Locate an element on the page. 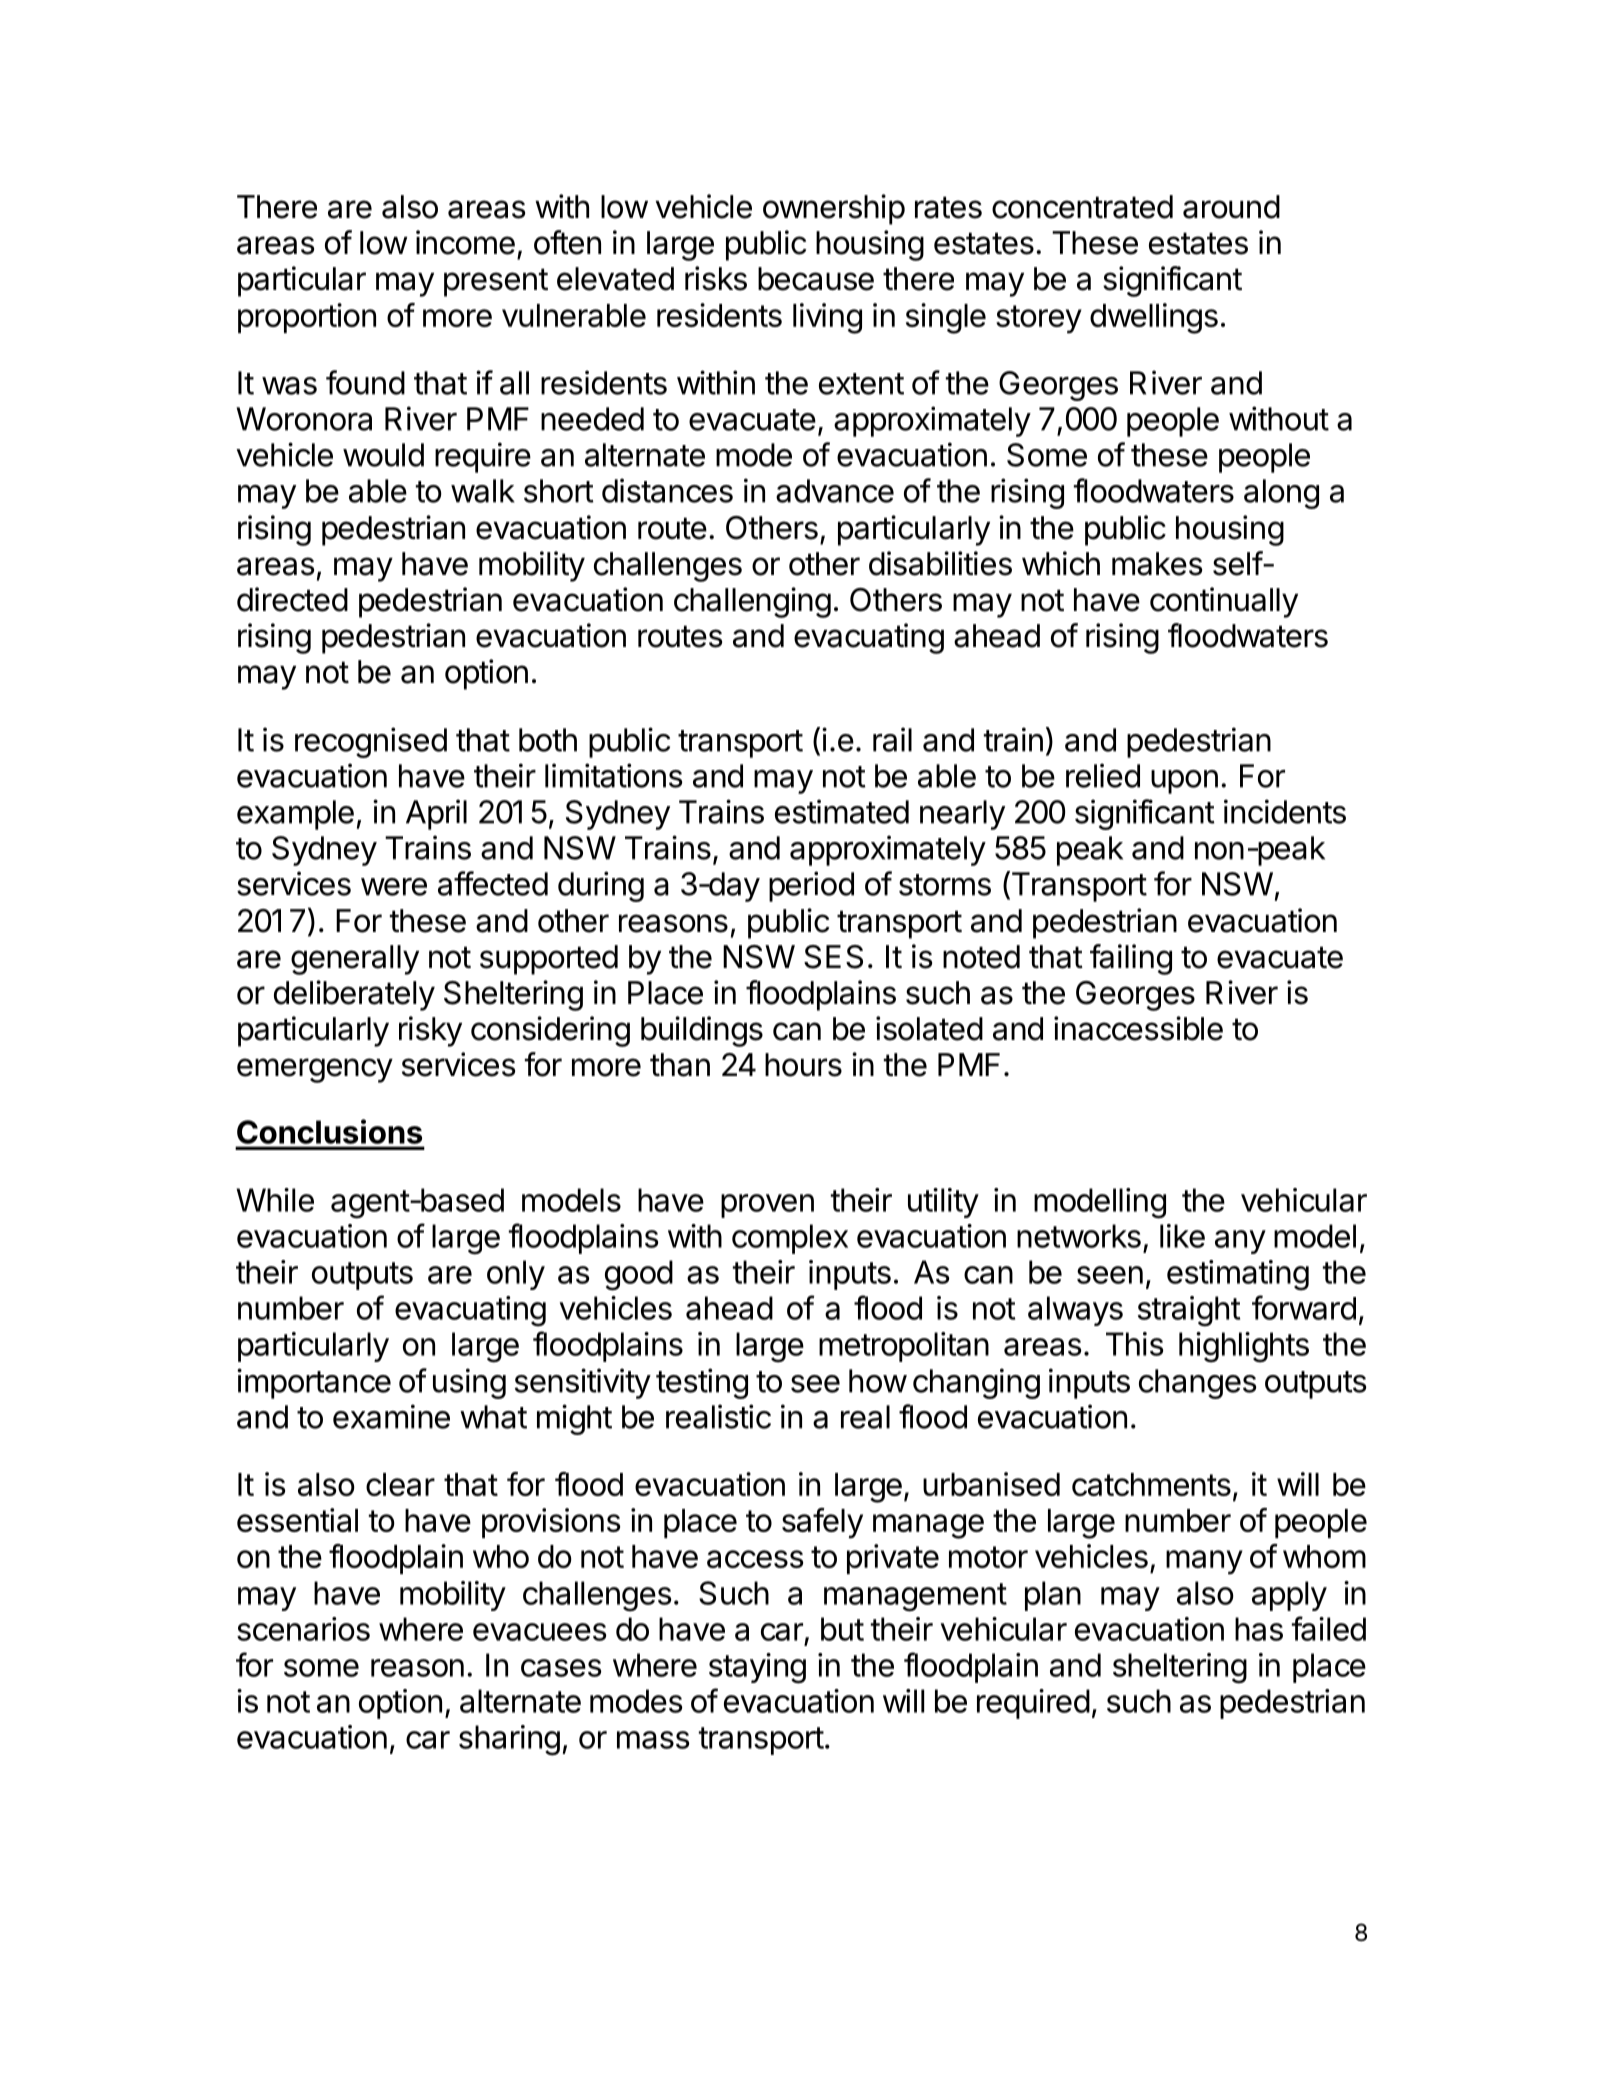  around is located at coordinates (1231, 207).
